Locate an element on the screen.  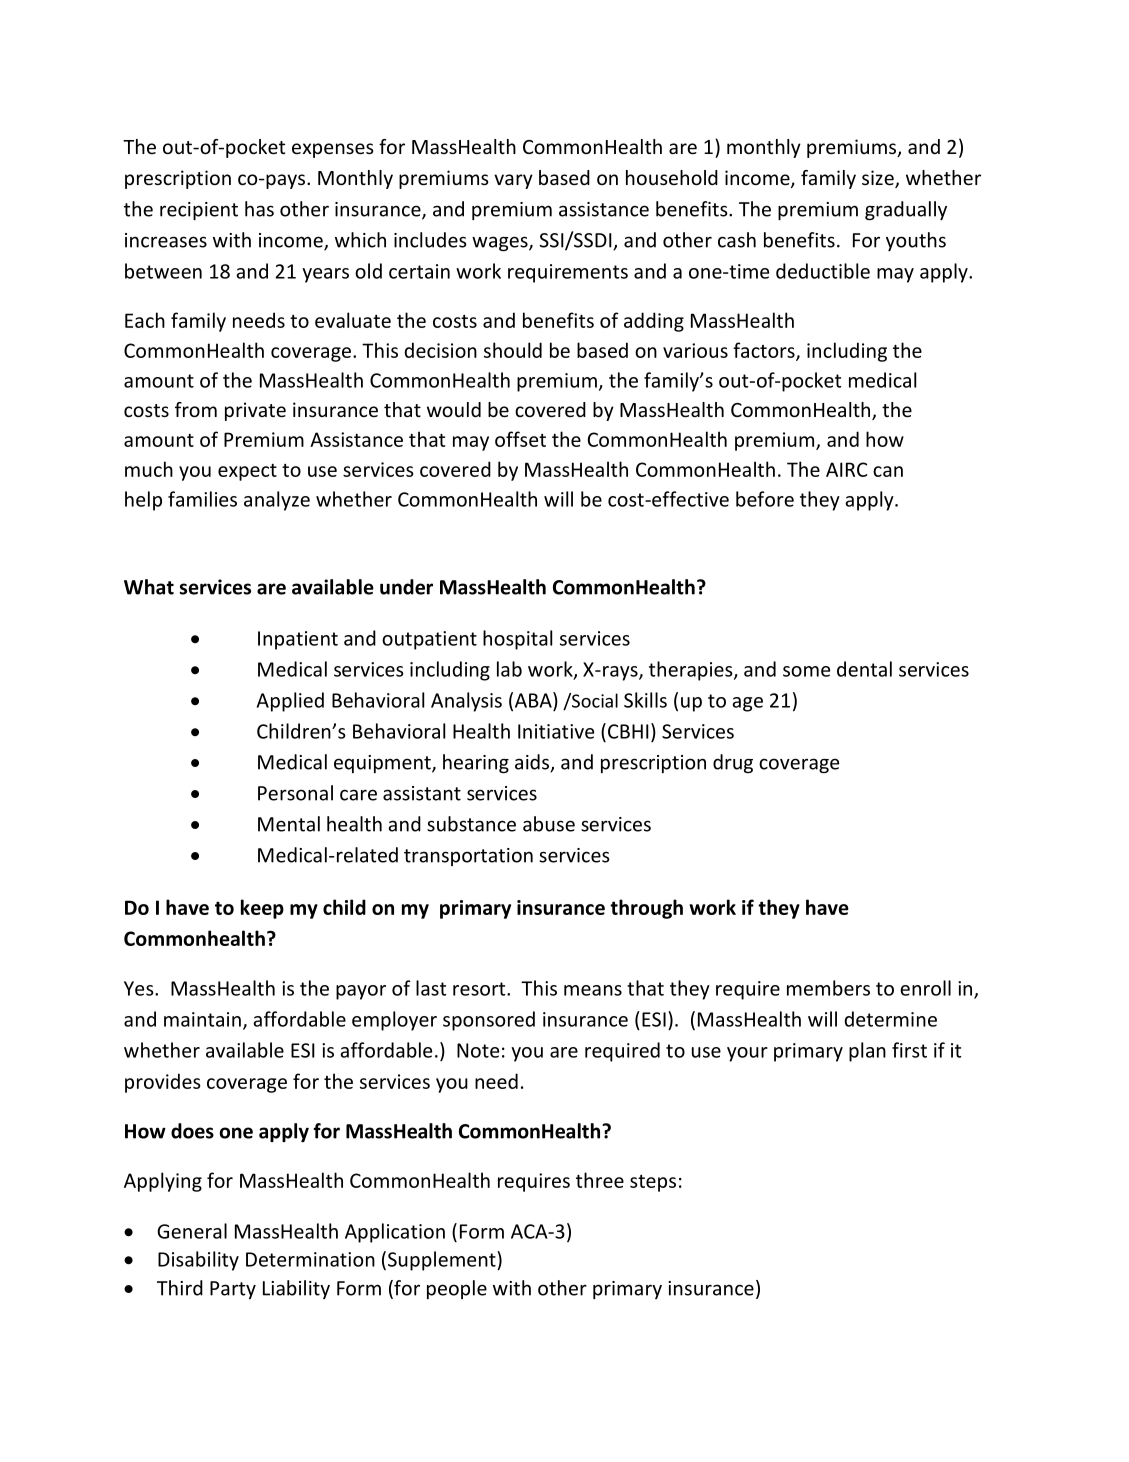
resort is located at coordinates (480, 989).
